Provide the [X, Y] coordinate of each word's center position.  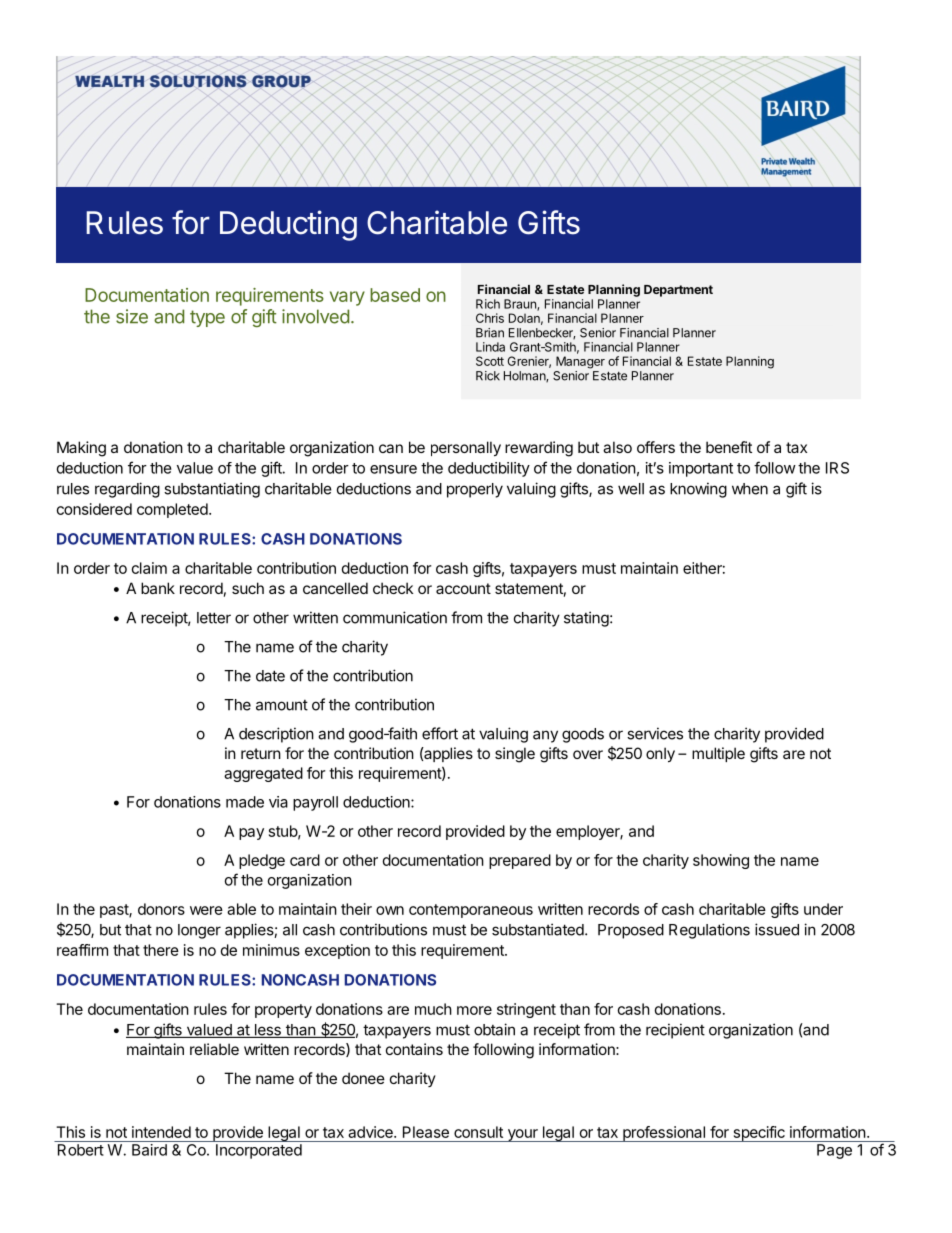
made [245, 802]
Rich [488, 304]
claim [149, 568]
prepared [520, 861]
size [132, 316]
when [750, 489]
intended [161, 1132]
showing [721, 861]
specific [759, 1134]
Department [678, 291]
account [463, 588]
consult [478, 1132]
